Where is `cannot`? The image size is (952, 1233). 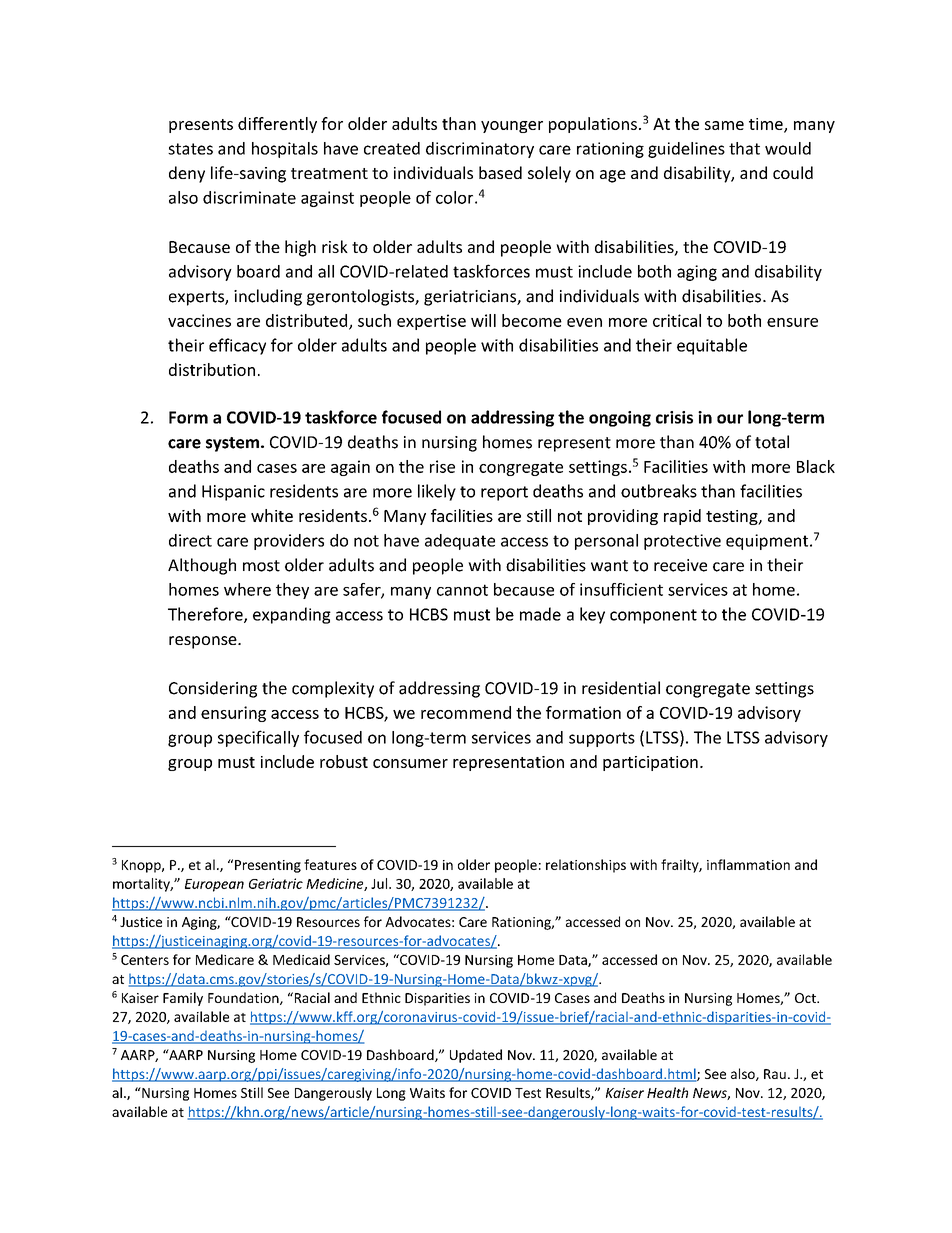
cannot is located at coordinates (462, 590).
